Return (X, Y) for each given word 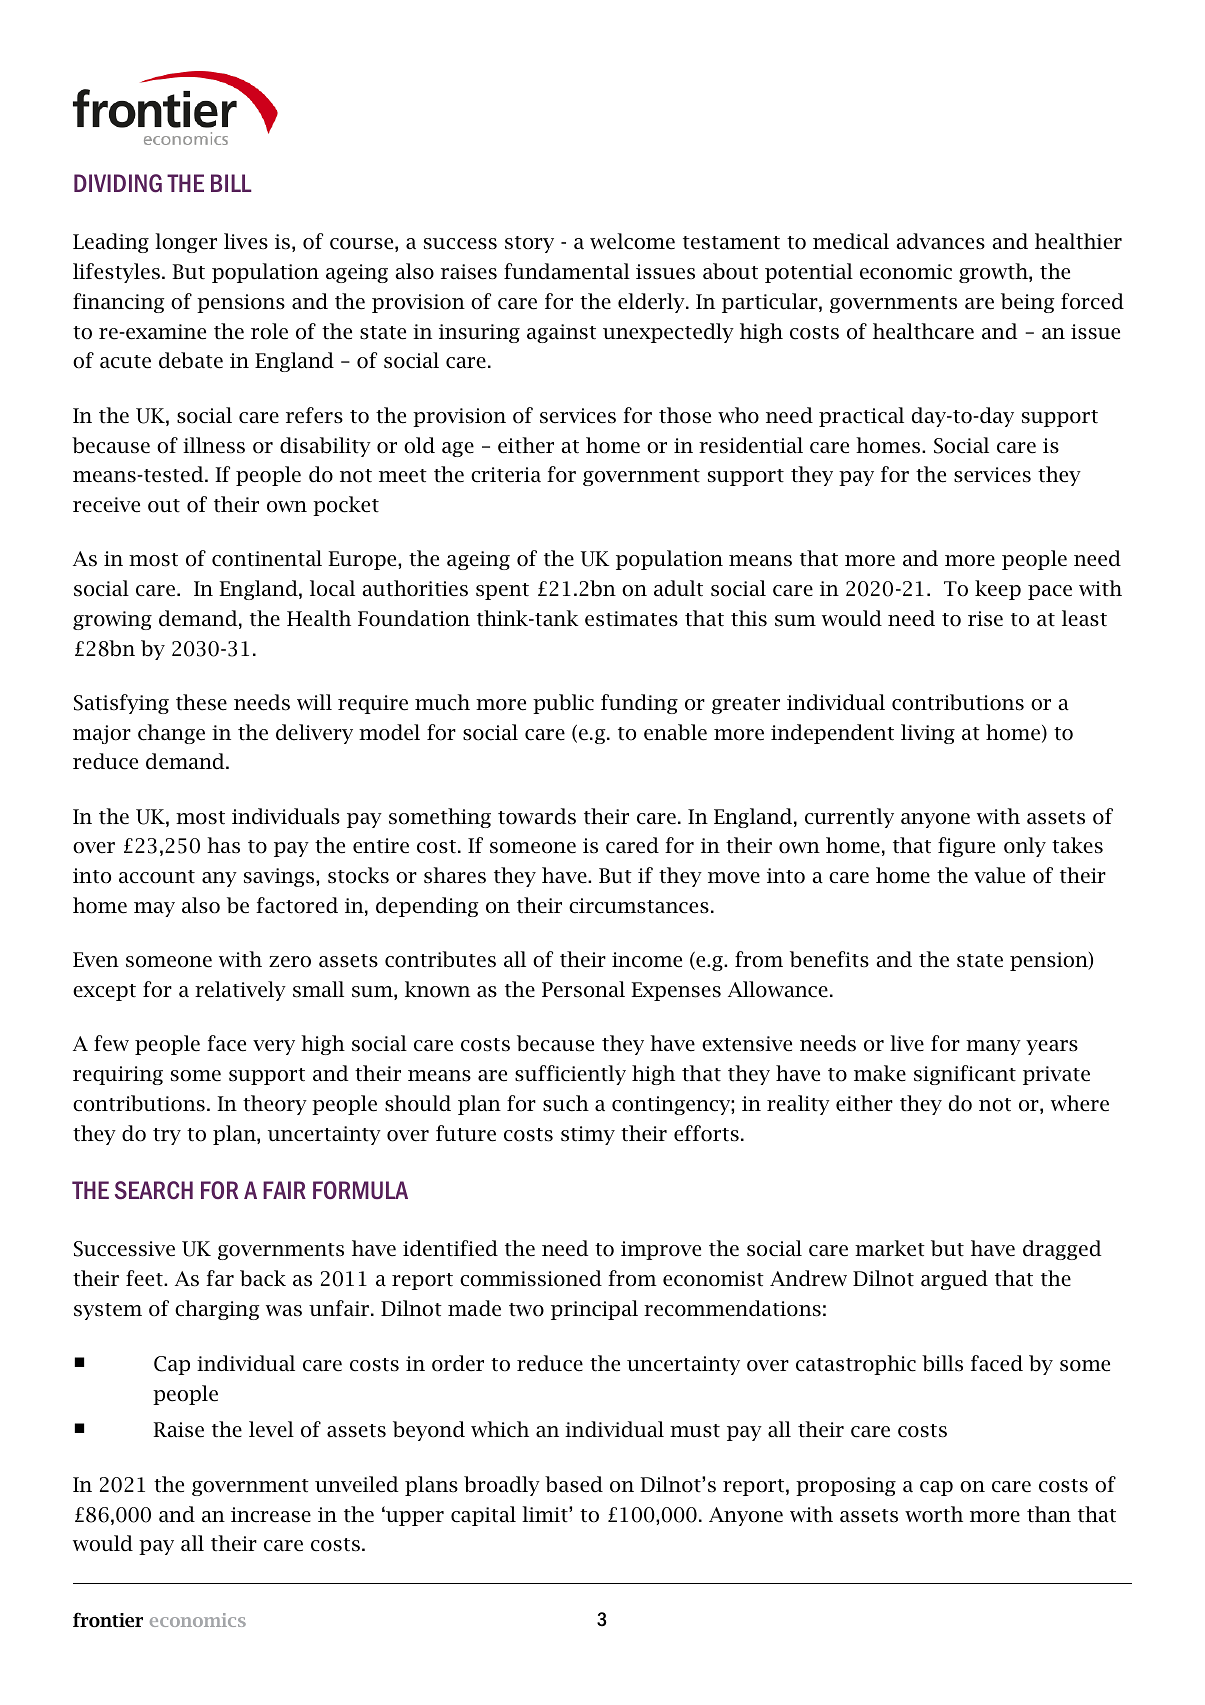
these (201, 702)
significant (965, 1075)
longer (186, 243)
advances (940, 241)
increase (271, 1515)
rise (985, 619)
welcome (632, 241)
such (566, 1103)
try (167, 1136)
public (563, 704)
